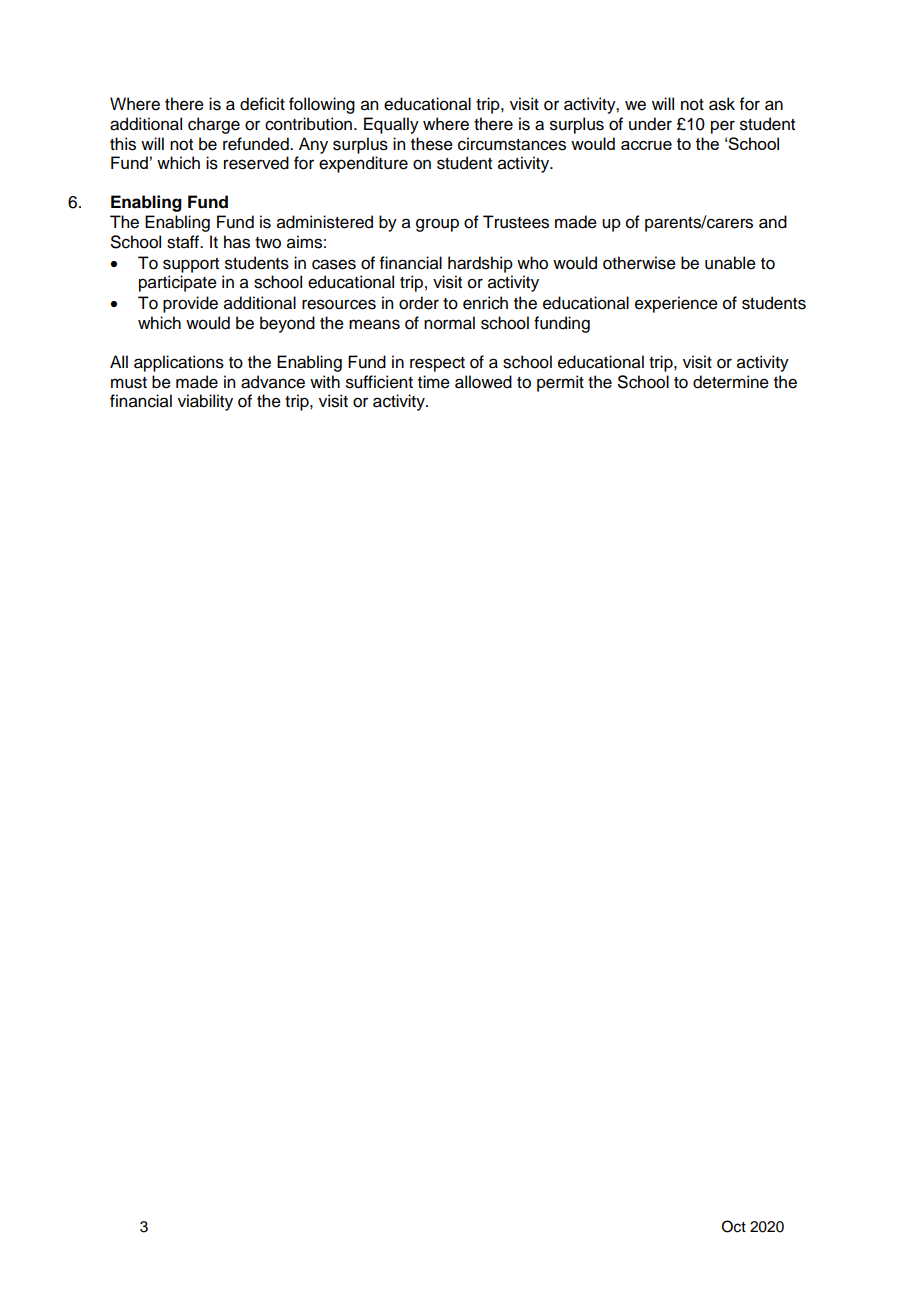  Describe the element at coordinates (205, 402) in the image. I see `viability` at that location.
